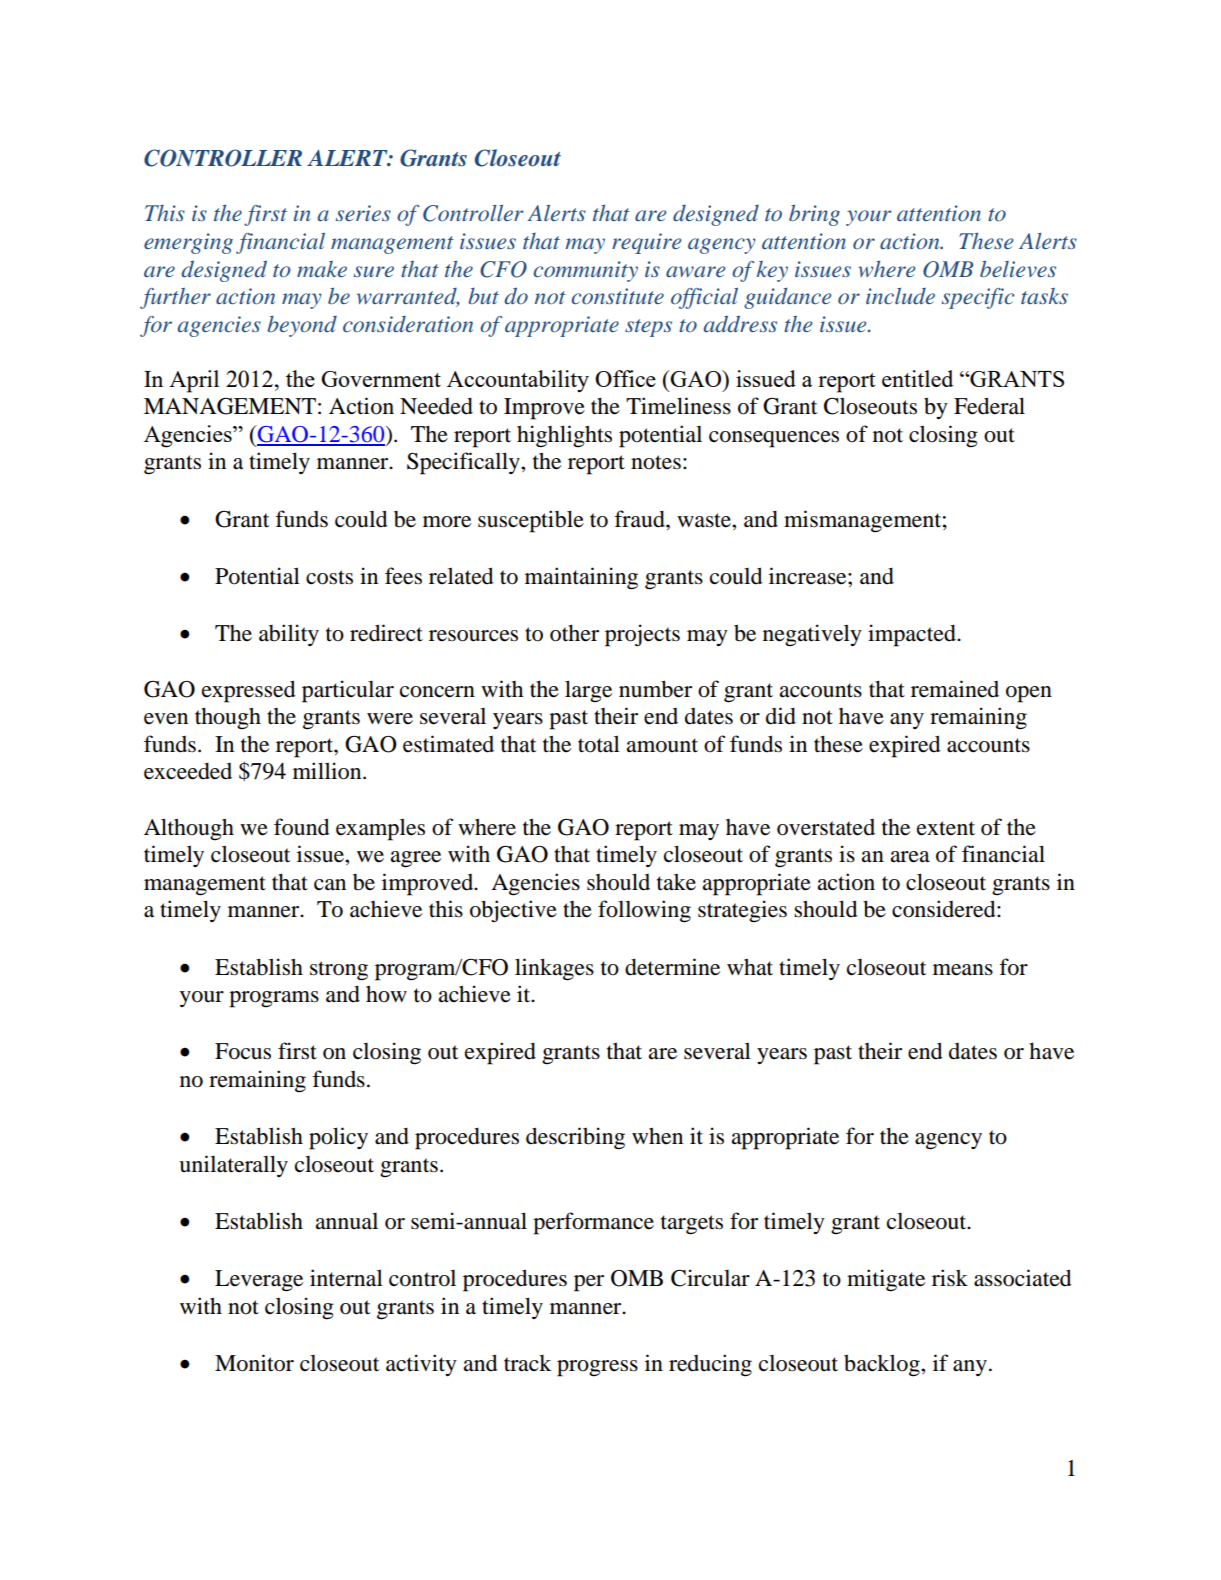 This screenshot has width=1221, height=1580. Describe the element at coordinates (322, 269) in the screenshot. I see `make` at that location.
